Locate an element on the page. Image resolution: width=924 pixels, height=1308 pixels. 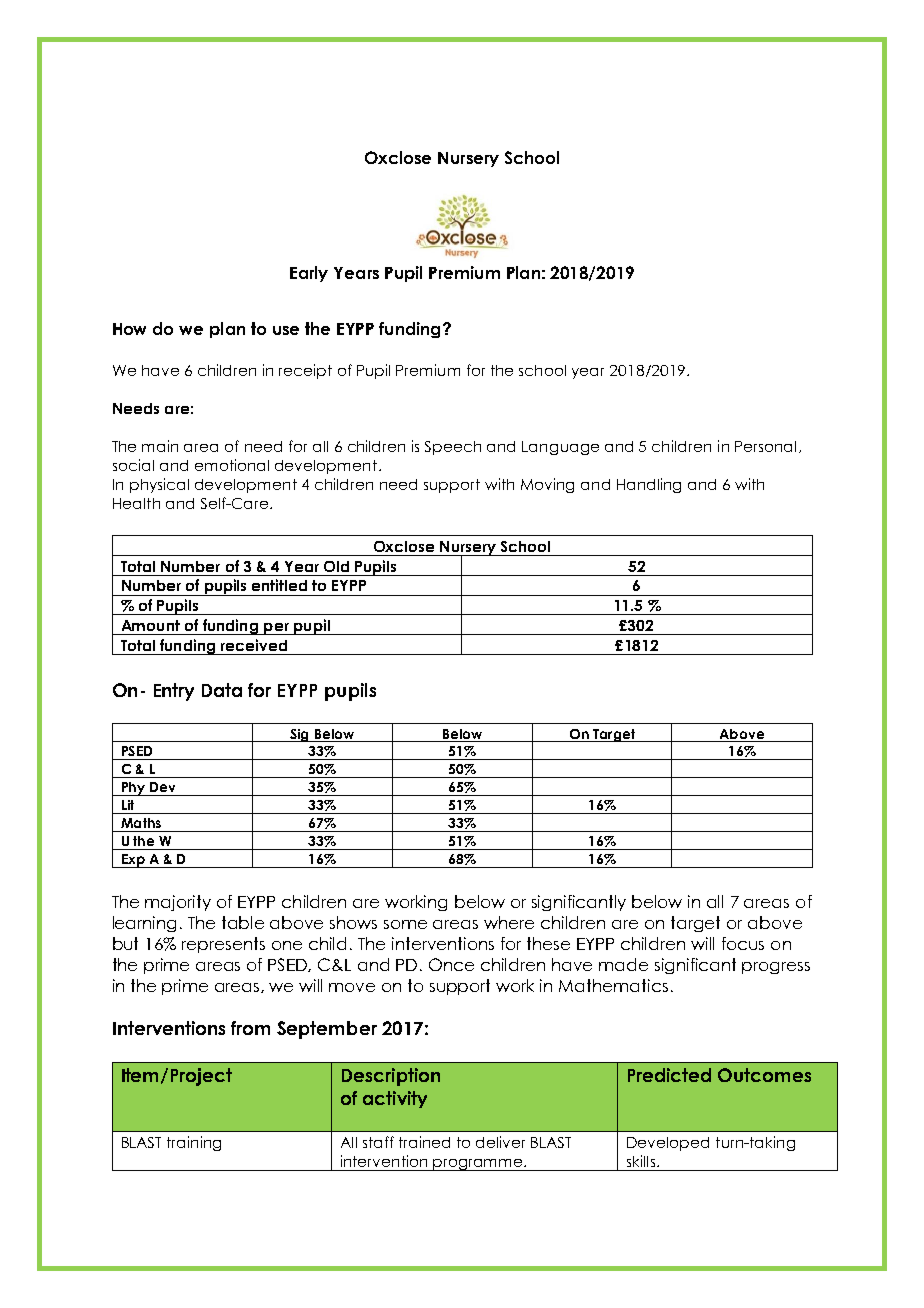
Old is located at coordinates (336, 566).
